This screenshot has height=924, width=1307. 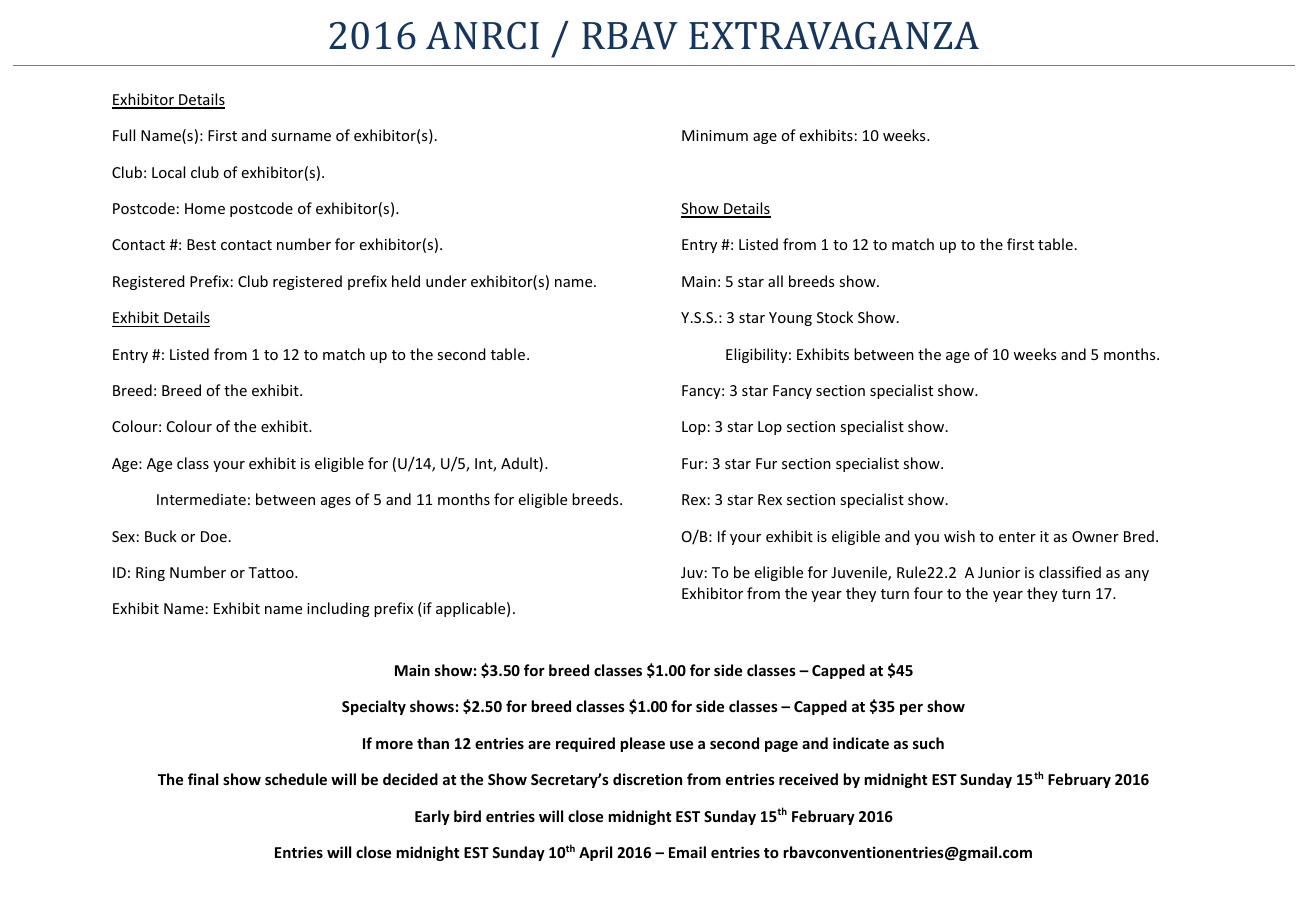 I want to click on such, so click(x=928, y=743).
